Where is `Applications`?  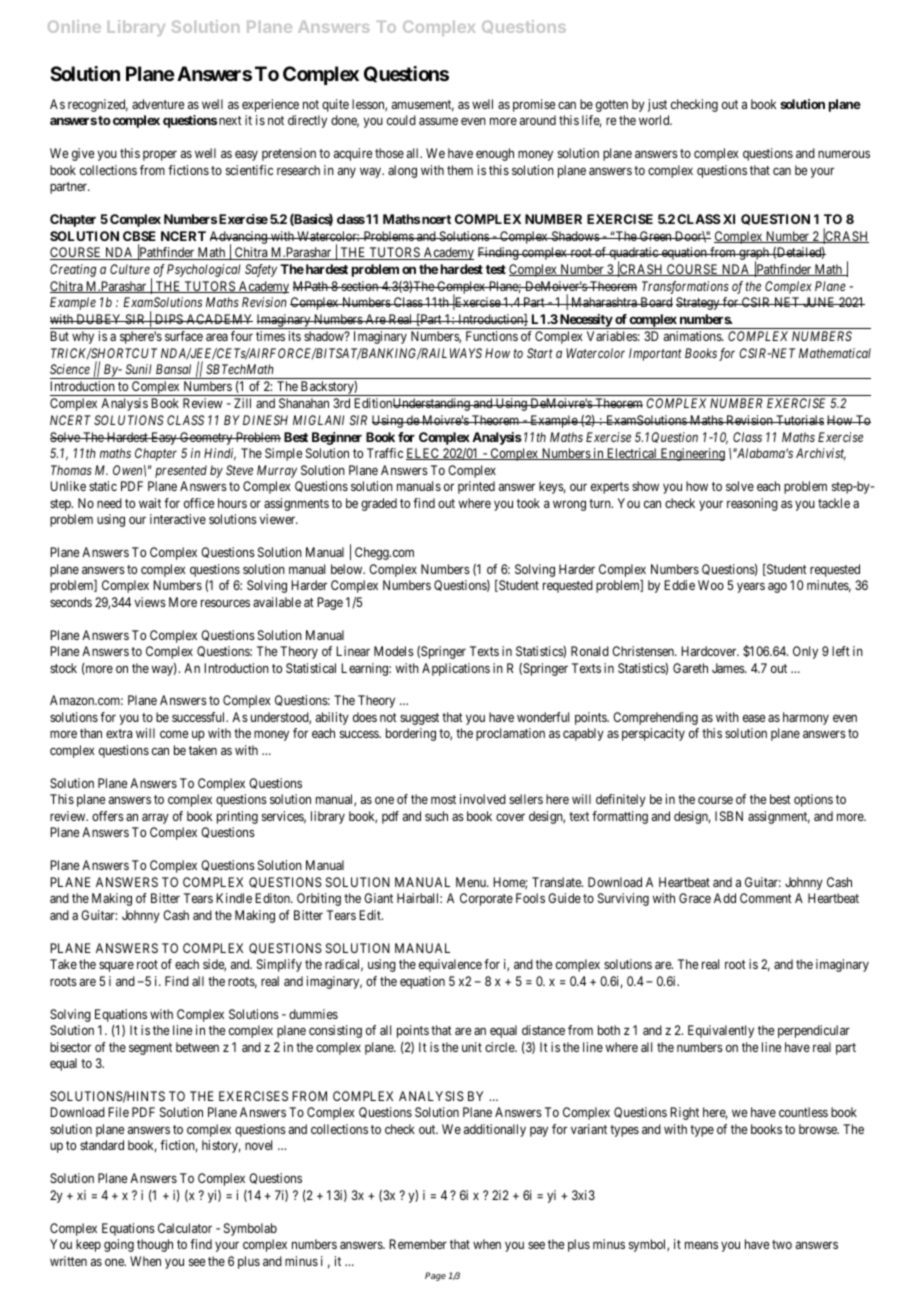 Applications is located at coordinates (456, 669).
